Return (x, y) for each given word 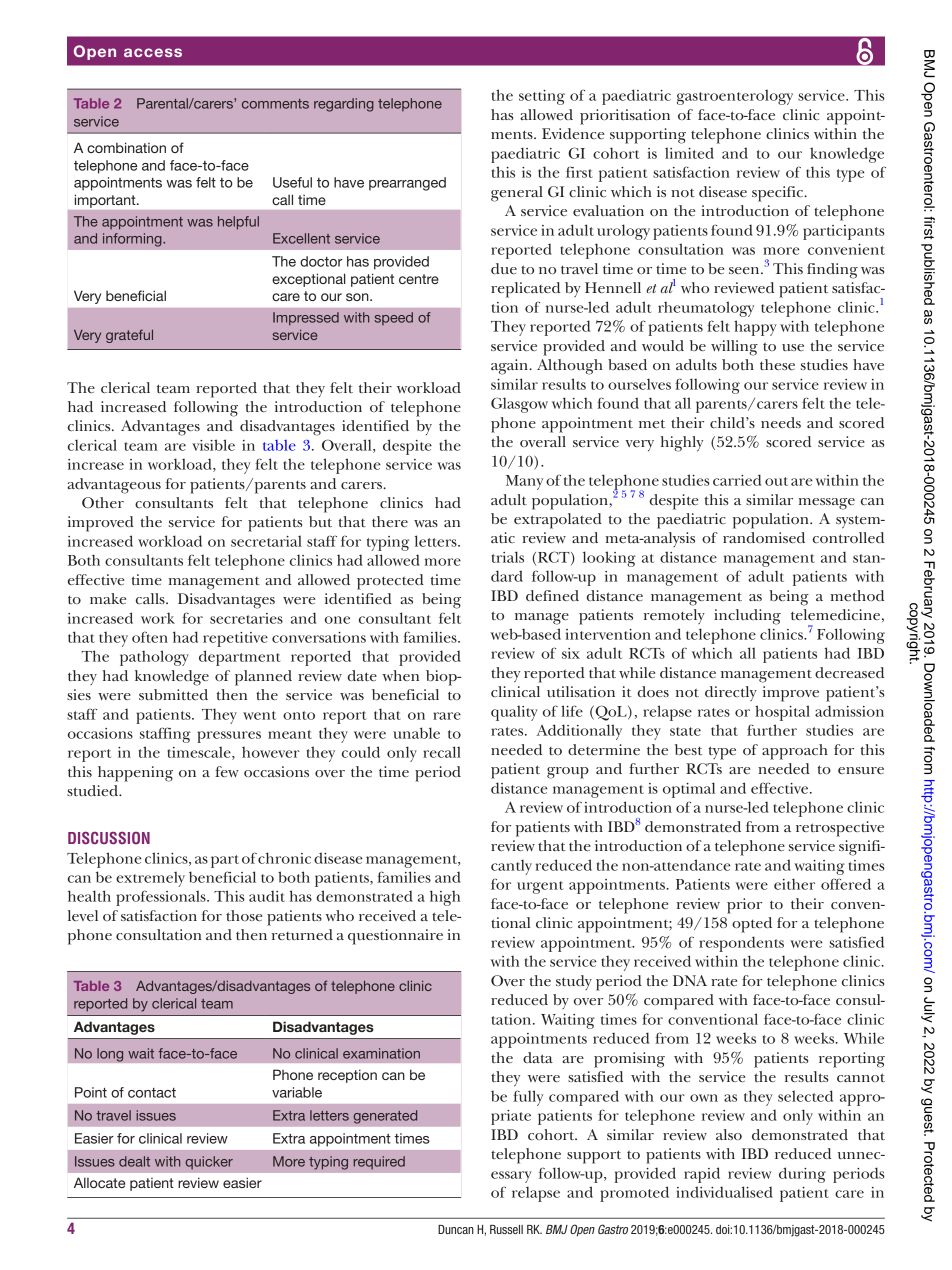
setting (542, 97)
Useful (292, 182)
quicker (209, 1162)
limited (689, 153)
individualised (724, 1192)
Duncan (456, 1229)
